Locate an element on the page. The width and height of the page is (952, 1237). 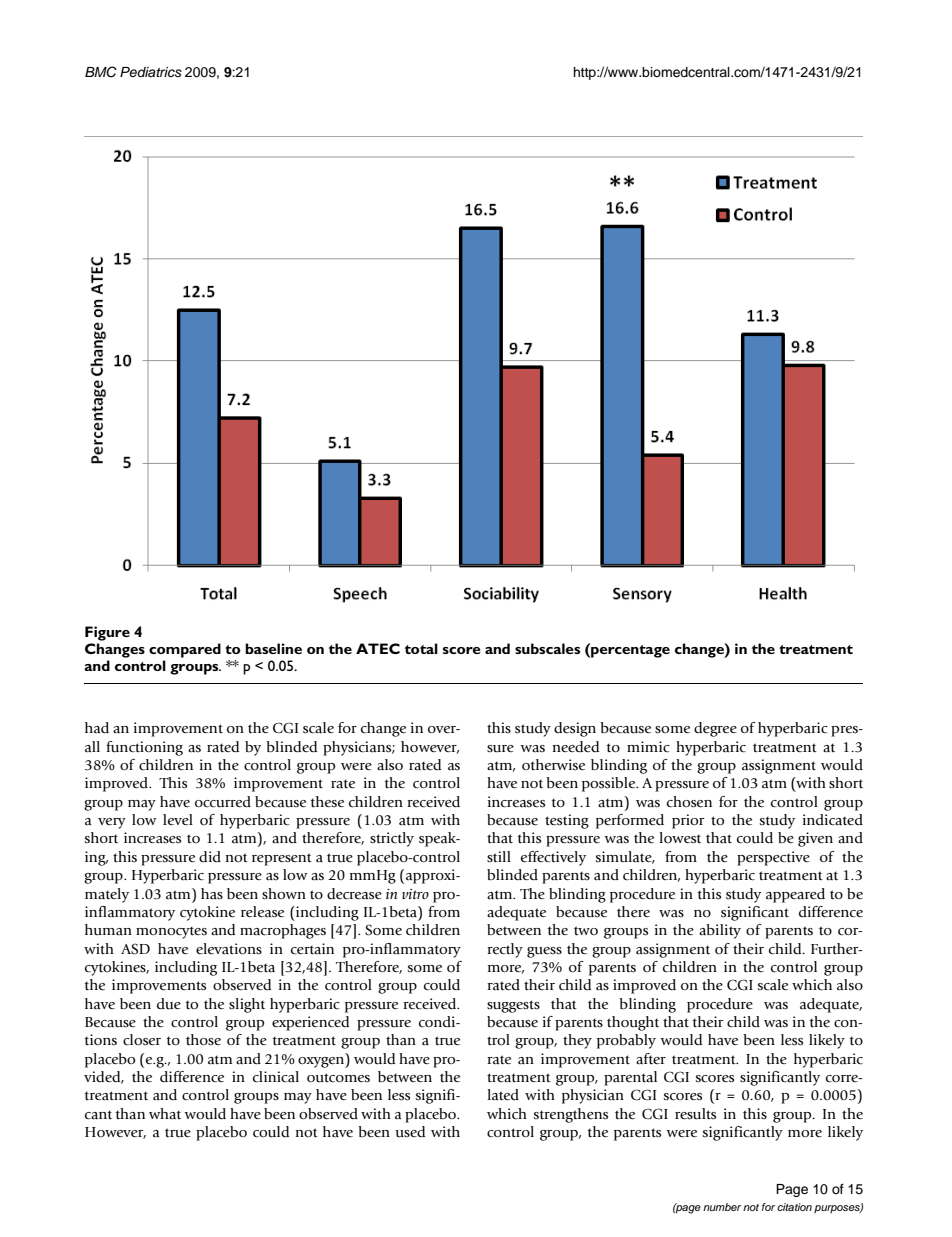
Figure is located at coordinates (107, 633).
